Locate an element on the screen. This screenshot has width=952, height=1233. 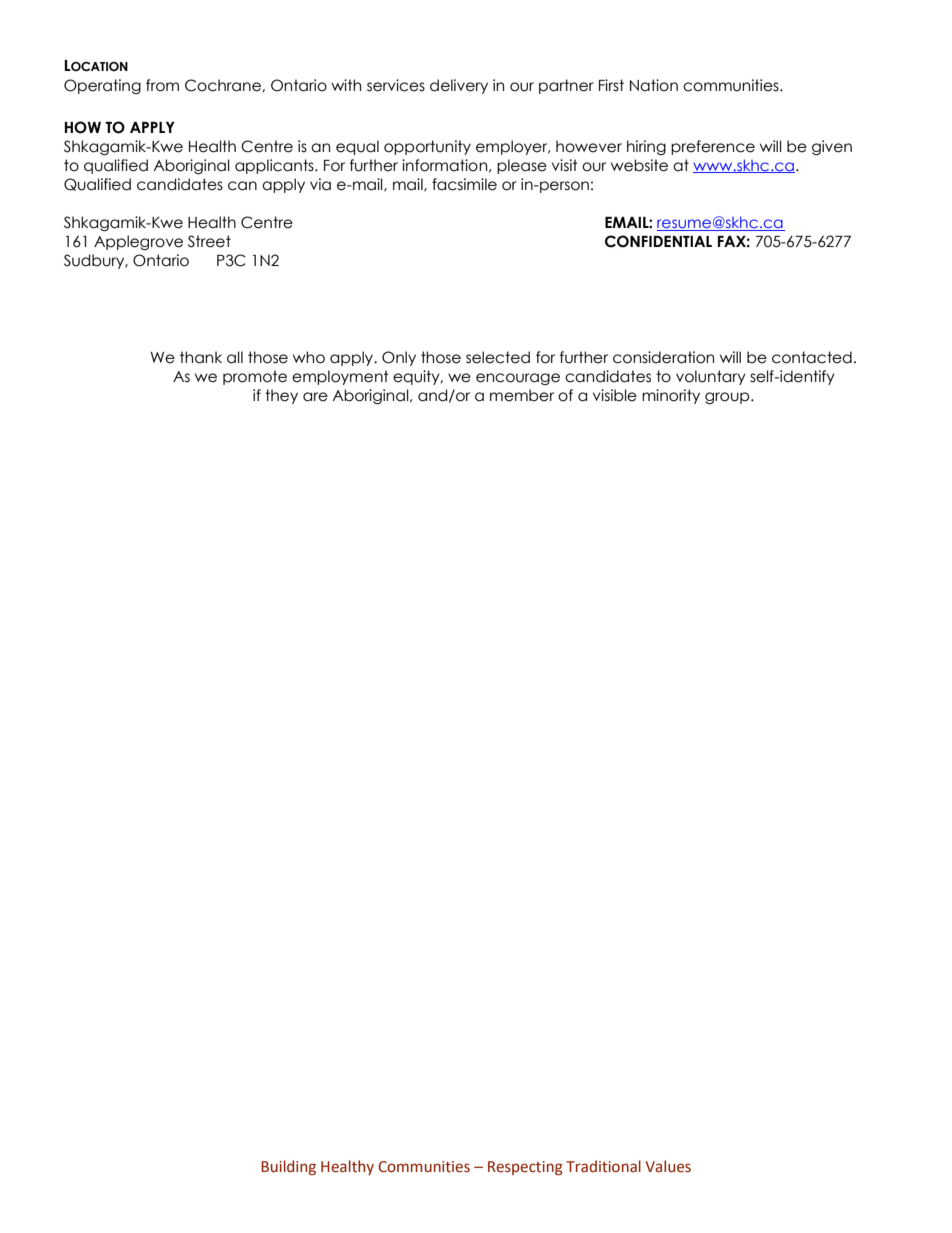
Building is located at coordinates (288, 1167).
